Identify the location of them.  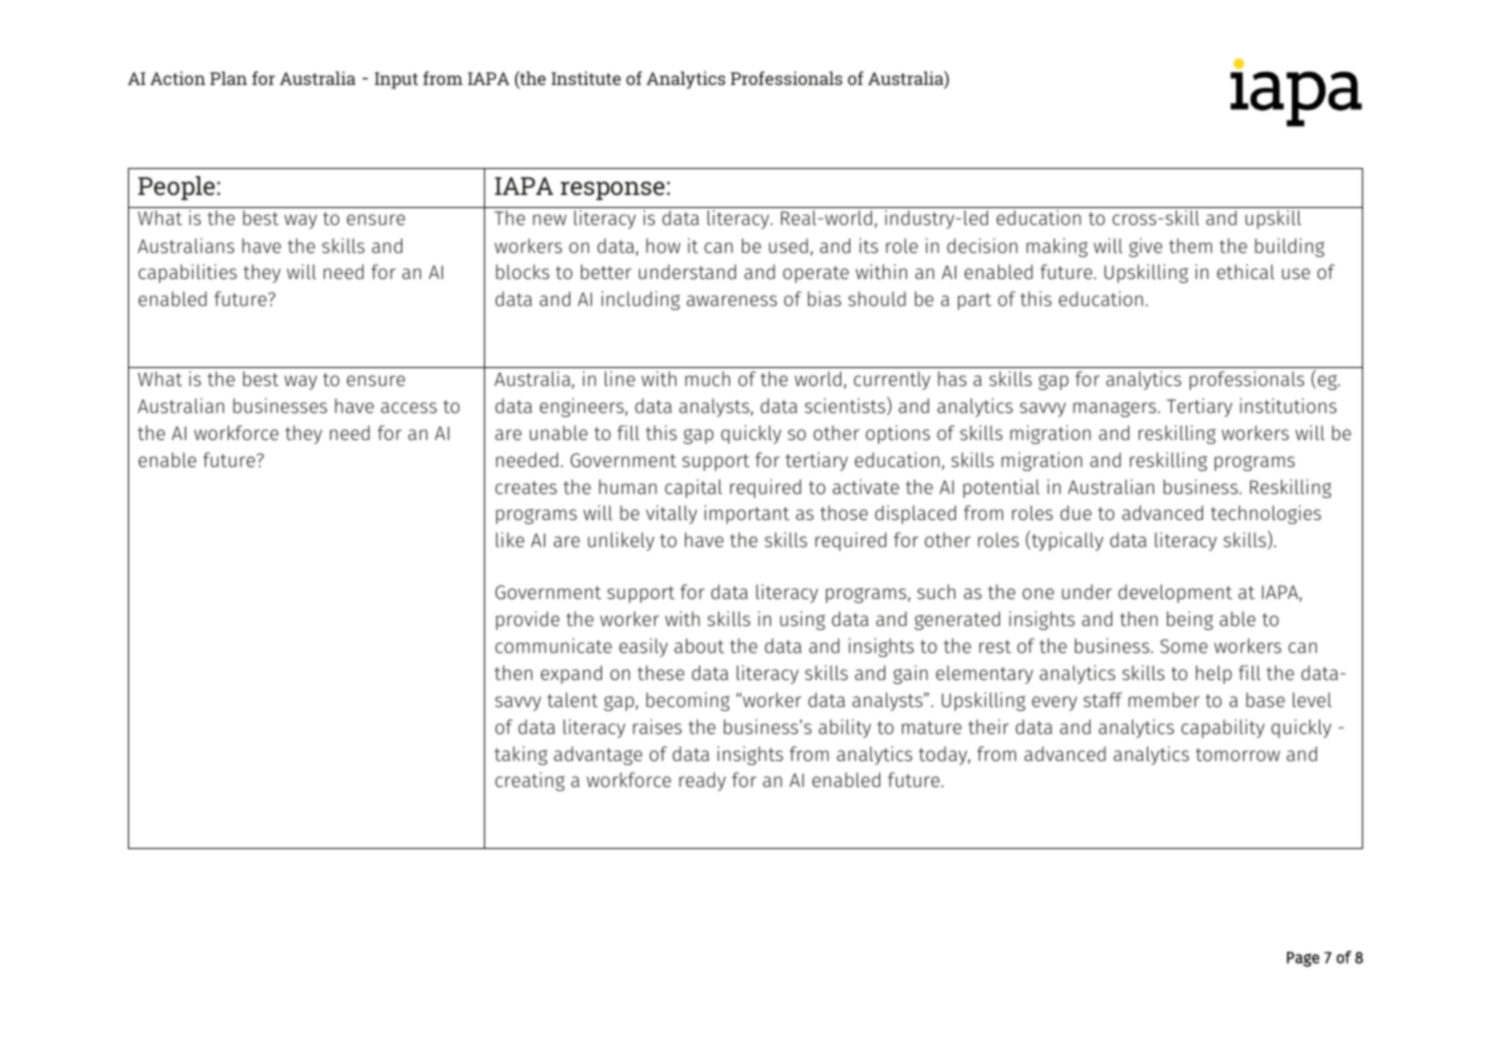
(1190, 245).
